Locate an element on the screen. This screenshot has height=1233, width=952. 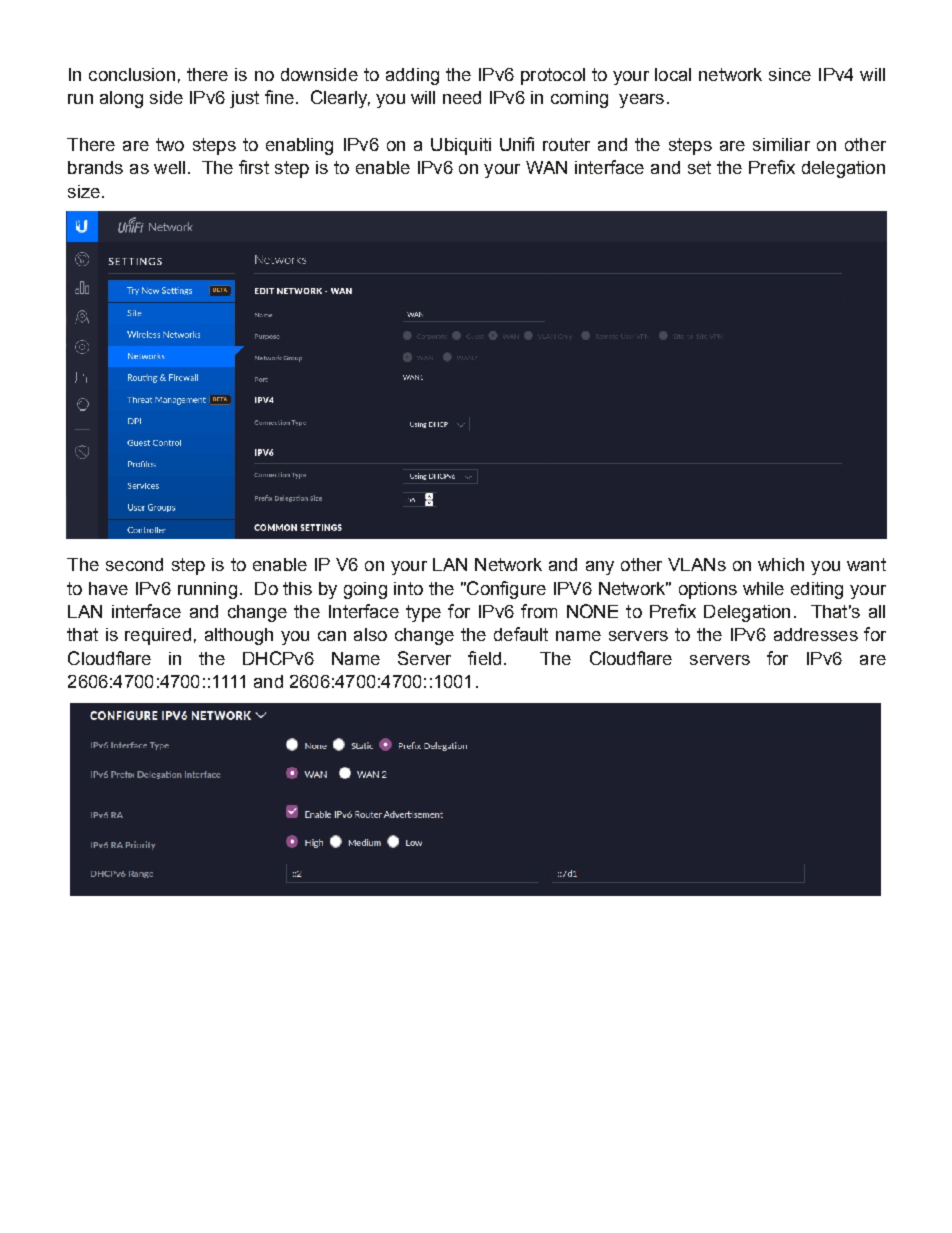
any is located at coordinates (600, 568).
